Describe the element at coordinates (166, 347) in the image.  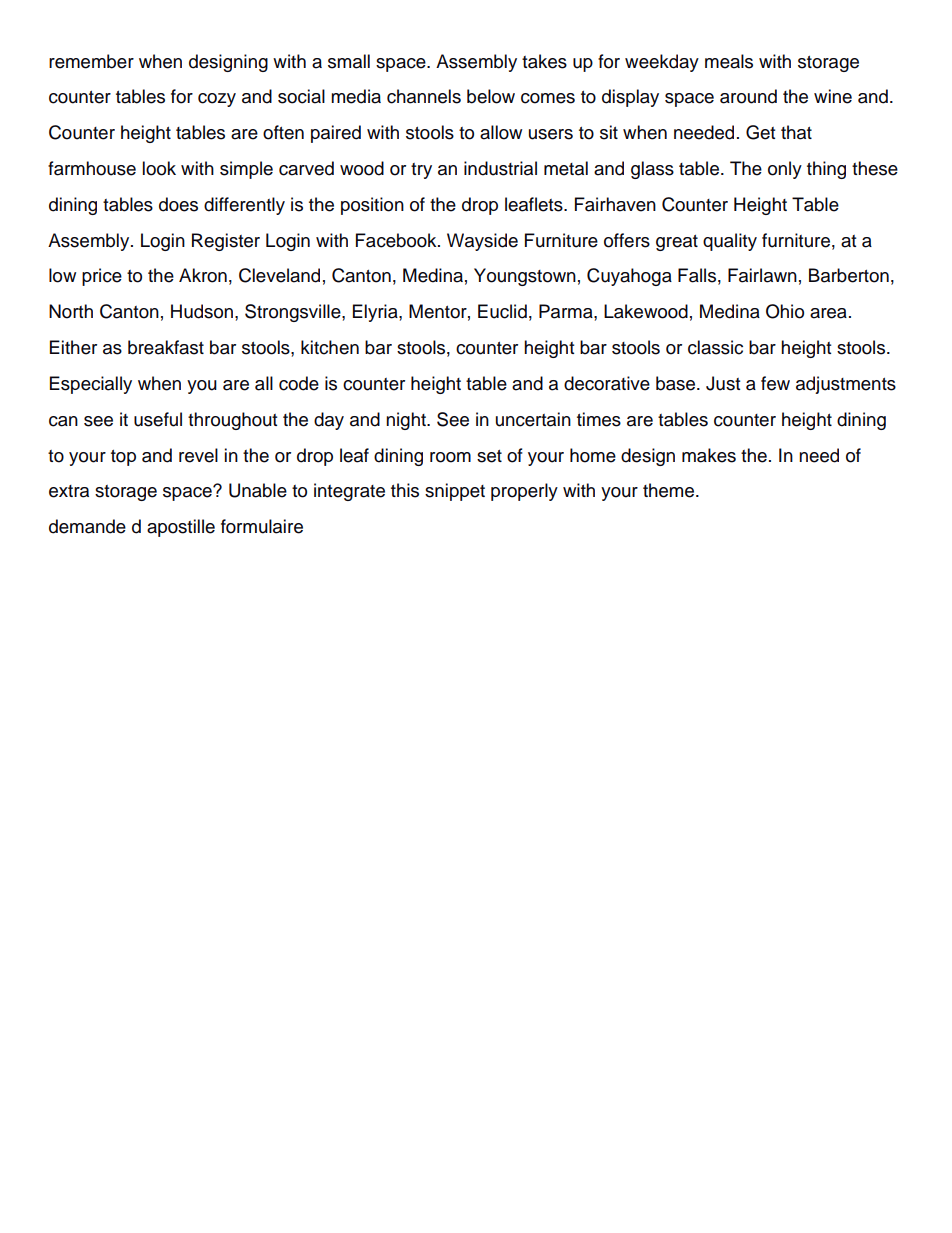
I see `breakfast` at that location.
